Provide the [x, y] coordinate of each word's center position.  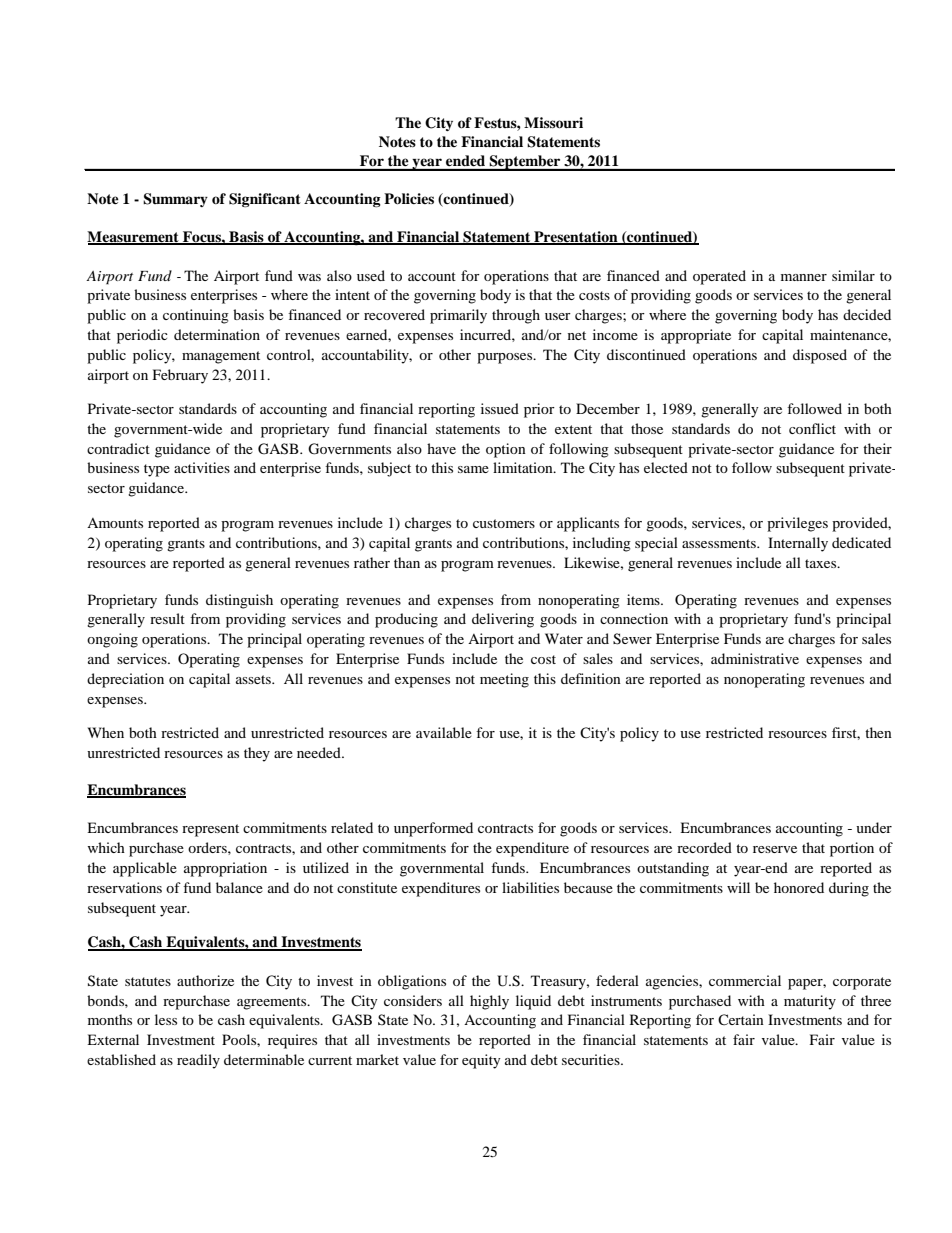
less [166, 1019]
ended [465, 160]
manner [804, 277]
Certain [741, 1019]
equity [481, 1061]
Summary [175, 200]
